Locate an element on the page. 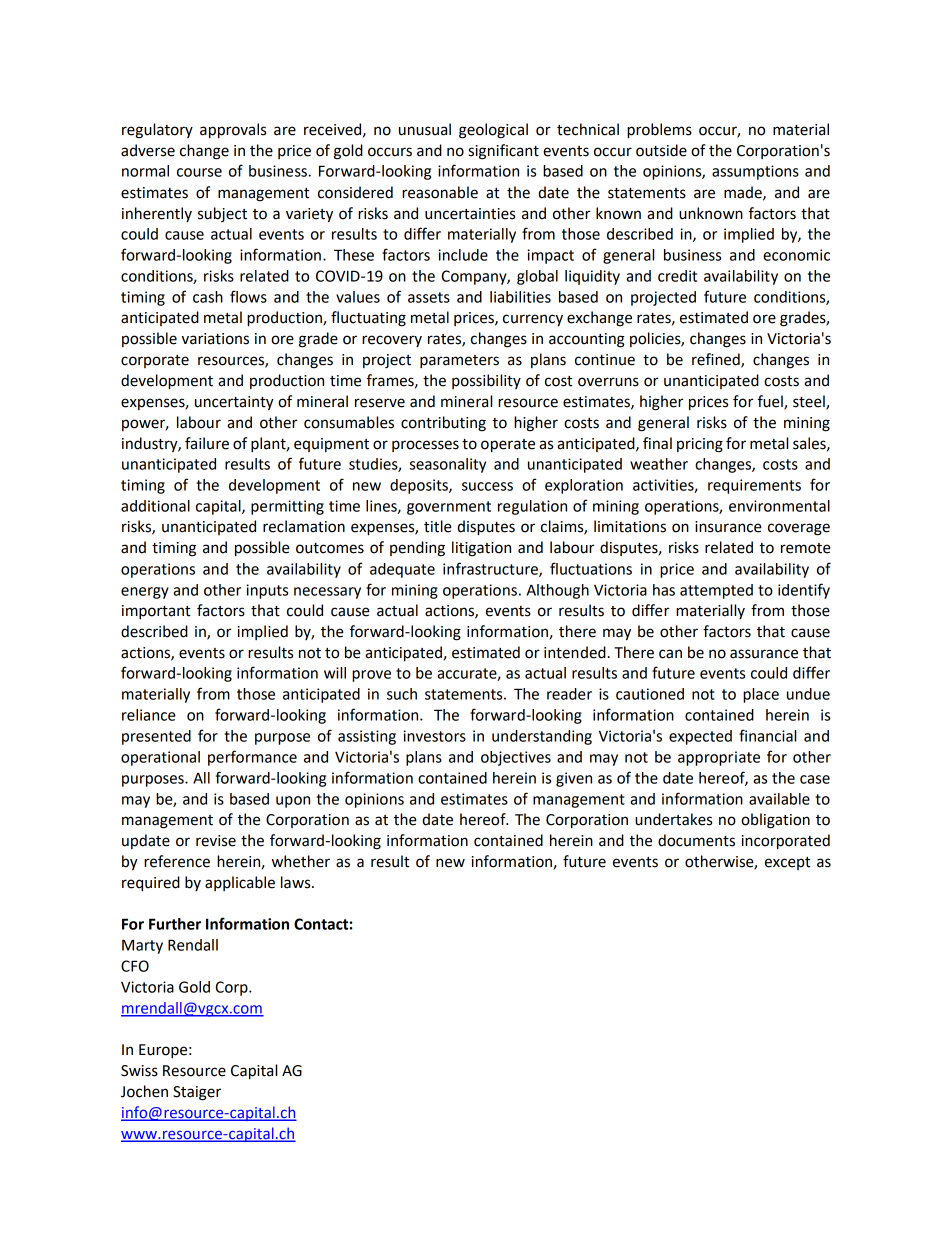 The image size is (952, 1233). except is located at coordinates (787, 863).
